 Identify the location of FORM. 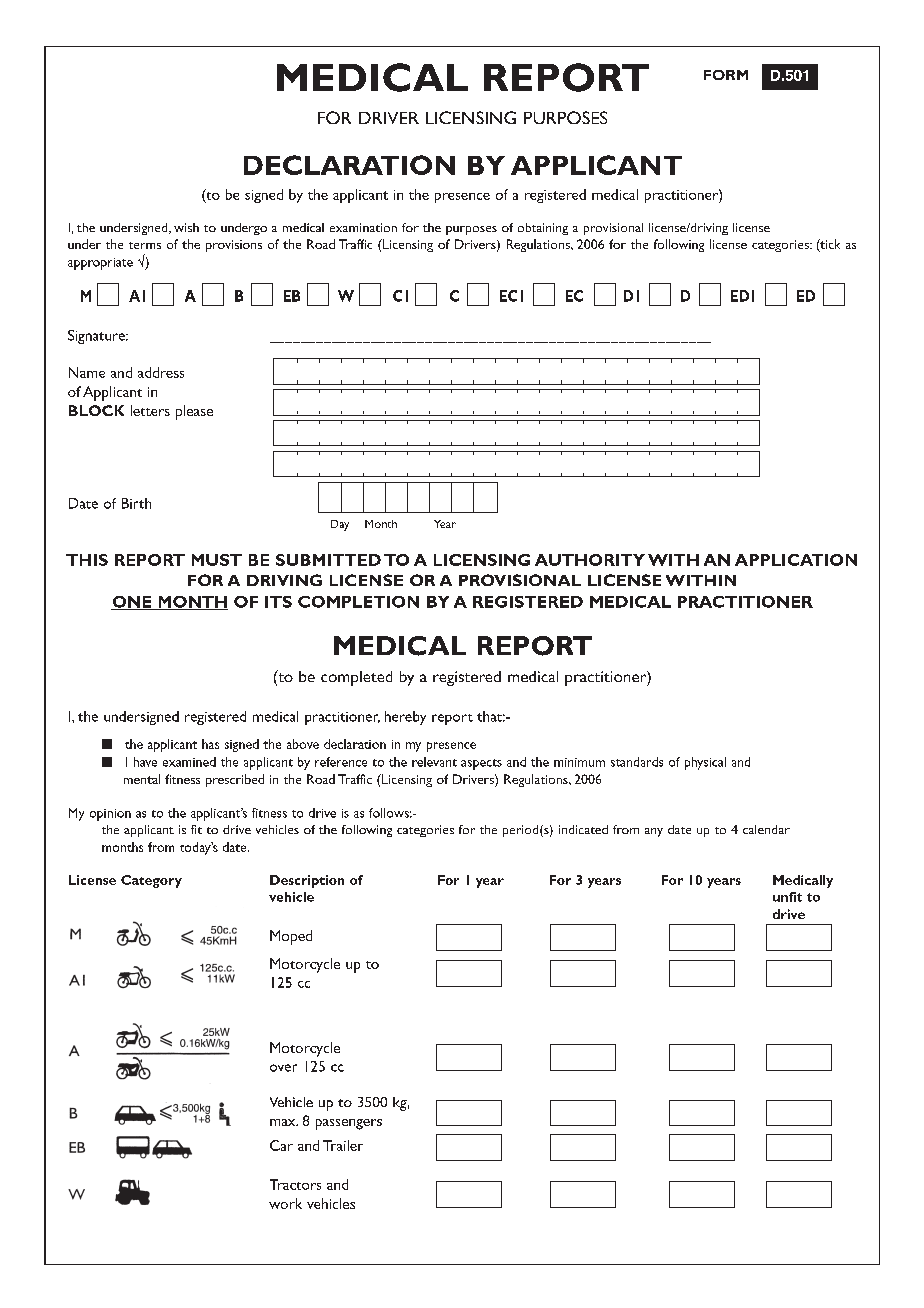
(726, 75).
